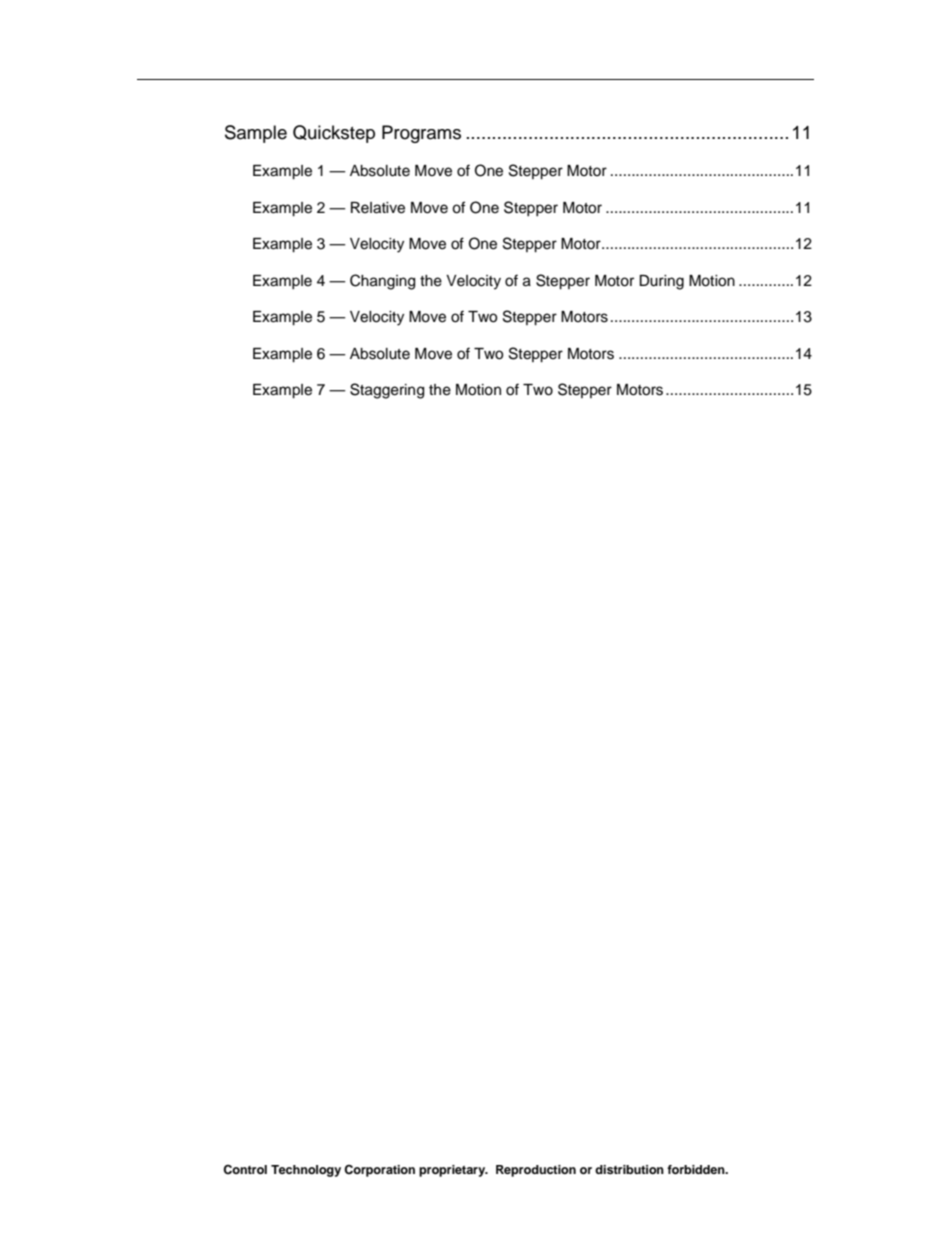  I want to click on Programs, so click(421, 134).
